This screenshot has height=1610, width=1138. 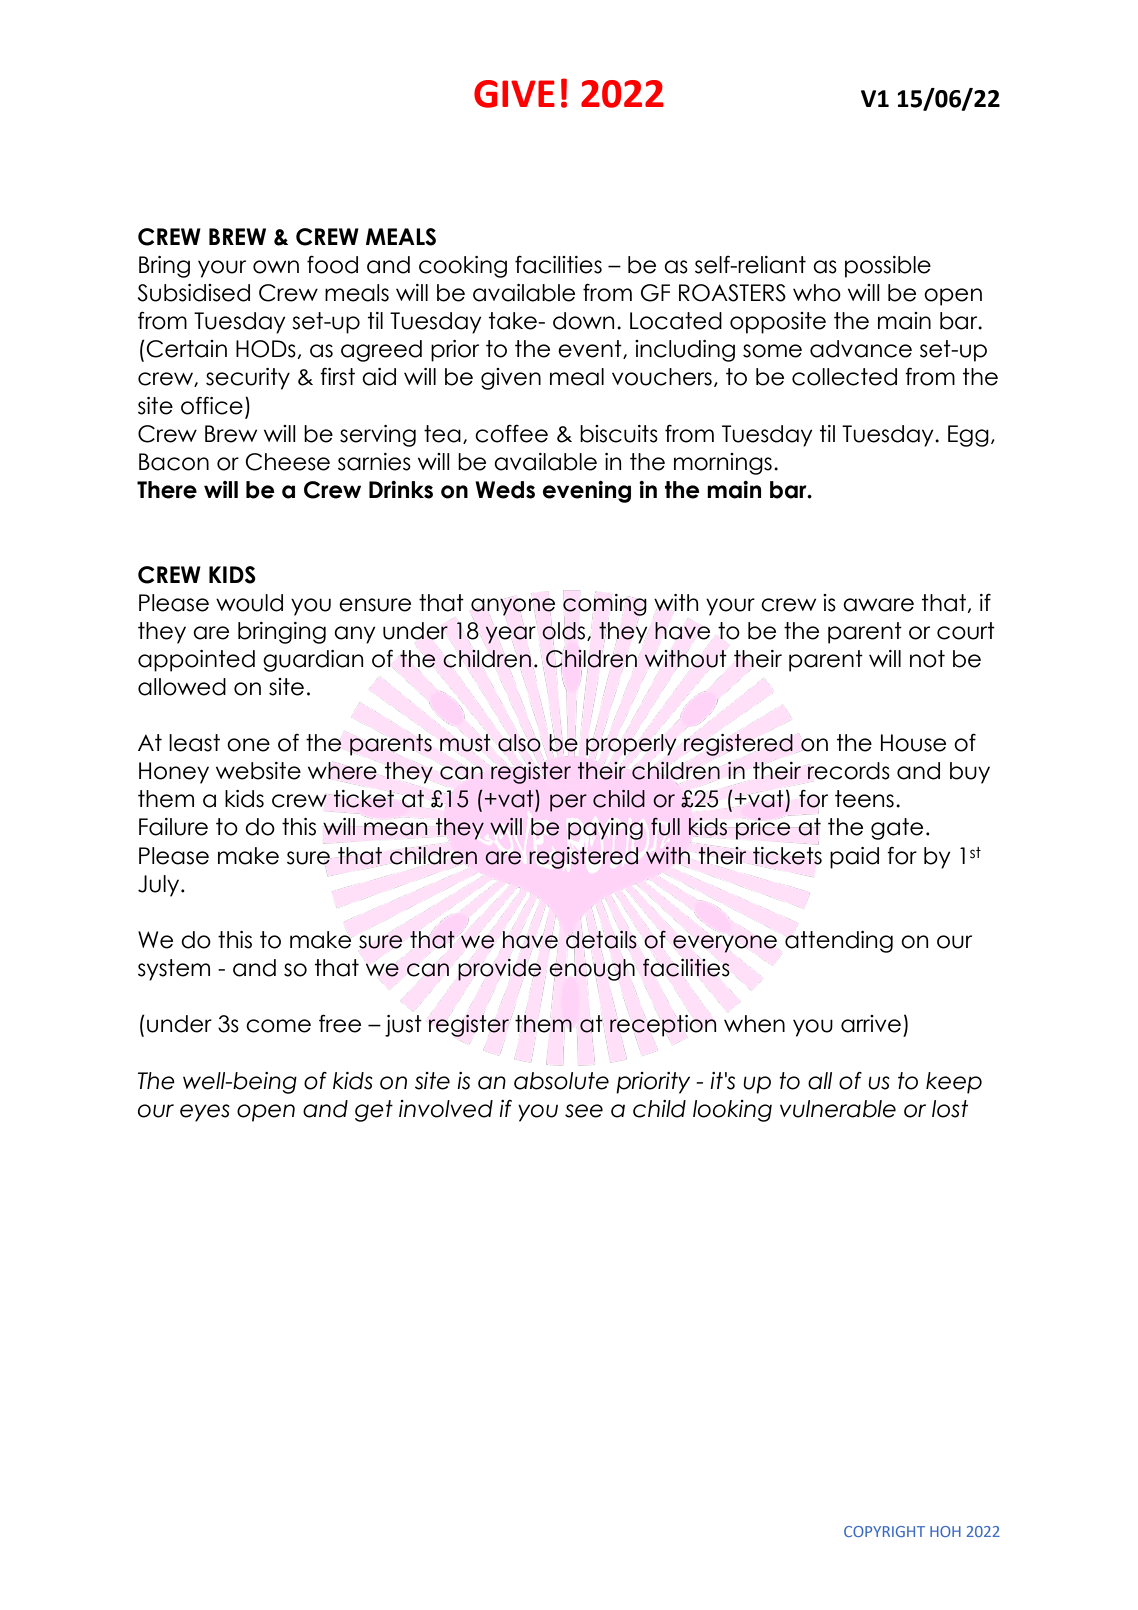 I want to click on details, so click(x=601, y=940).
